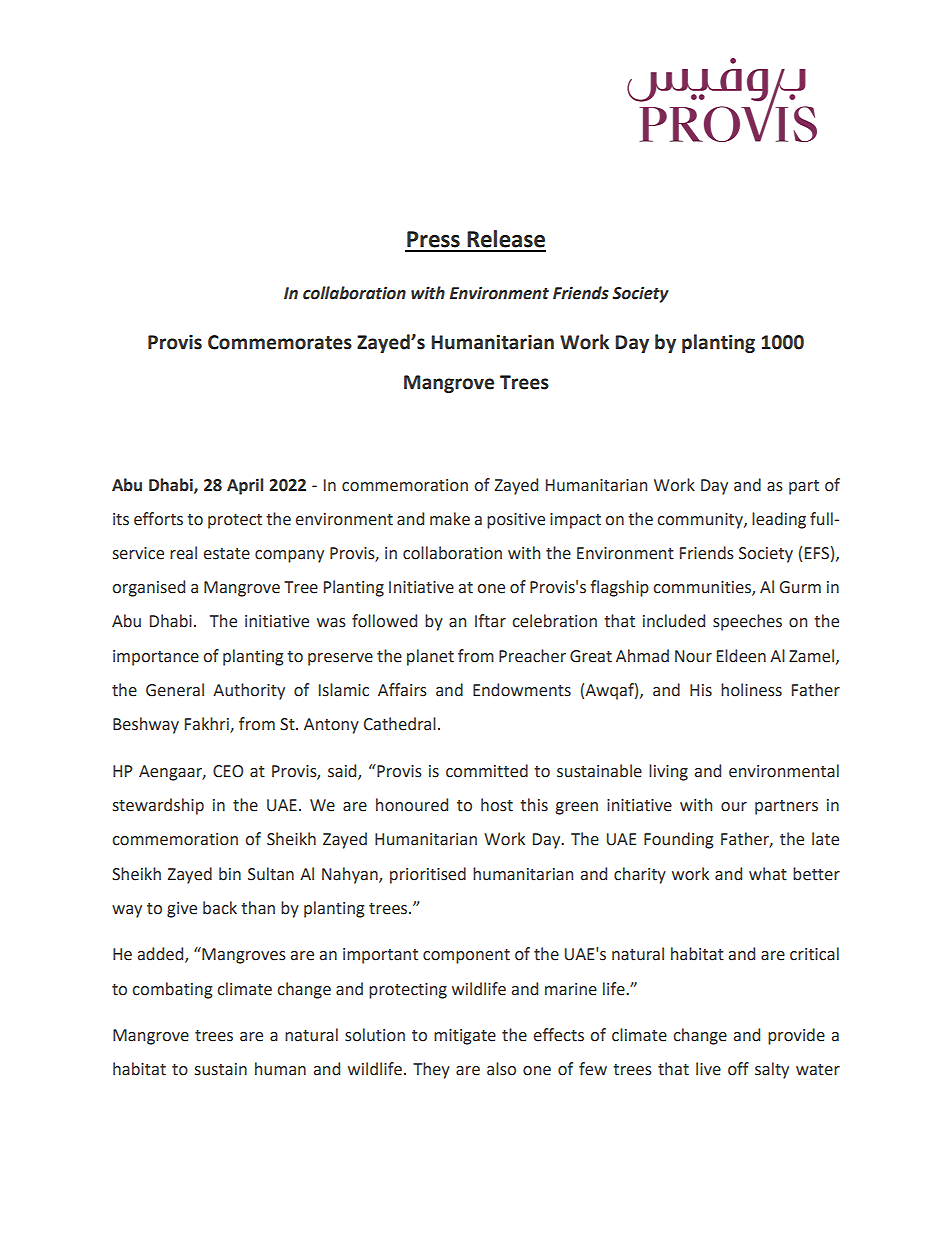  What do you see at coordinates (465, 1037) in the screenshot?
I see `mitigate` at bounding box center [465, 1037].
